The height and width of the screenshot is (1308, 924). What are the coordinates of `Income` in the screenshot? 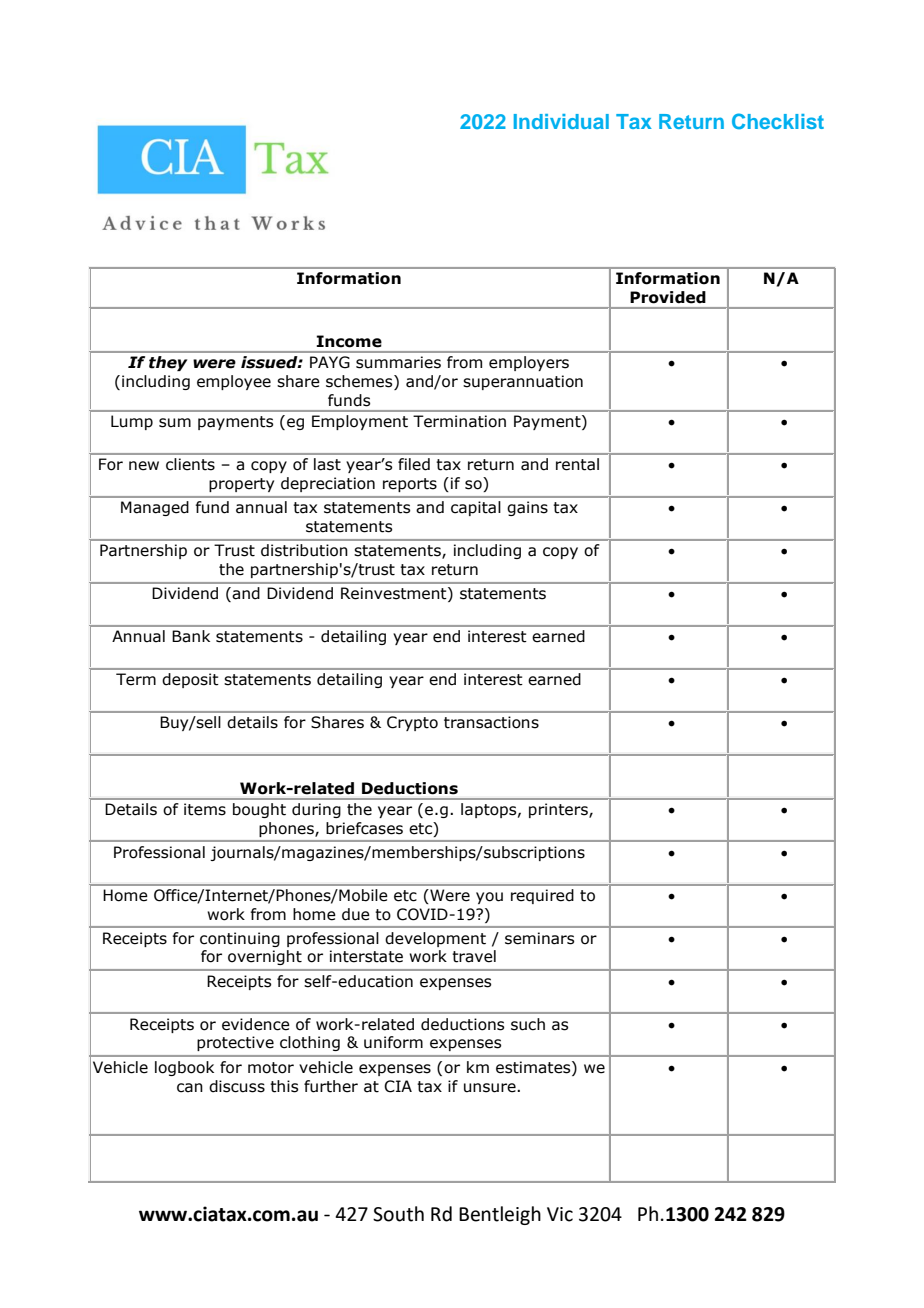 It's located at (349, 341).
